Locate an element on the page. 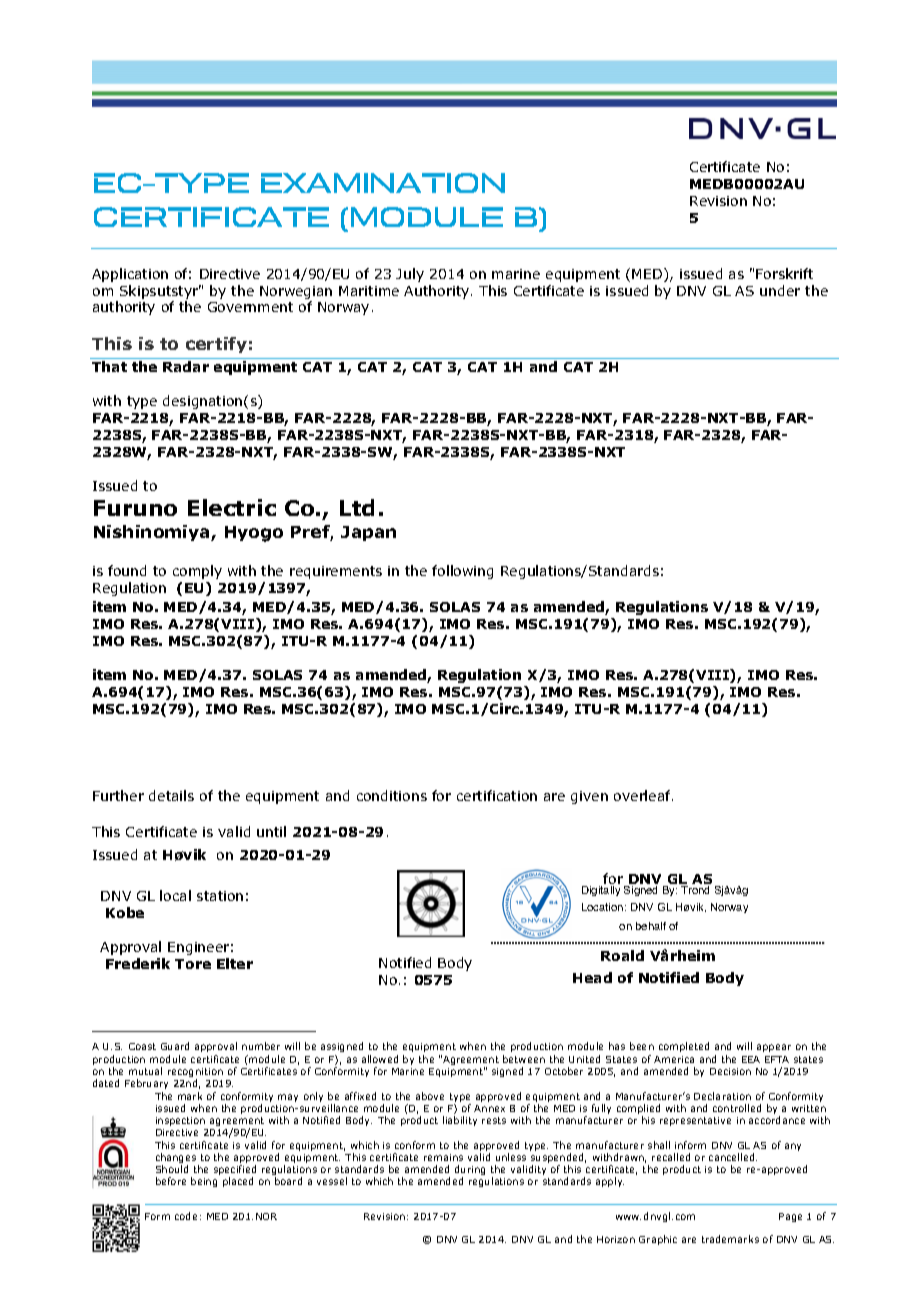 This page has height=1308, width=924. EXAMINATION is located at coordinates (383, 183).
